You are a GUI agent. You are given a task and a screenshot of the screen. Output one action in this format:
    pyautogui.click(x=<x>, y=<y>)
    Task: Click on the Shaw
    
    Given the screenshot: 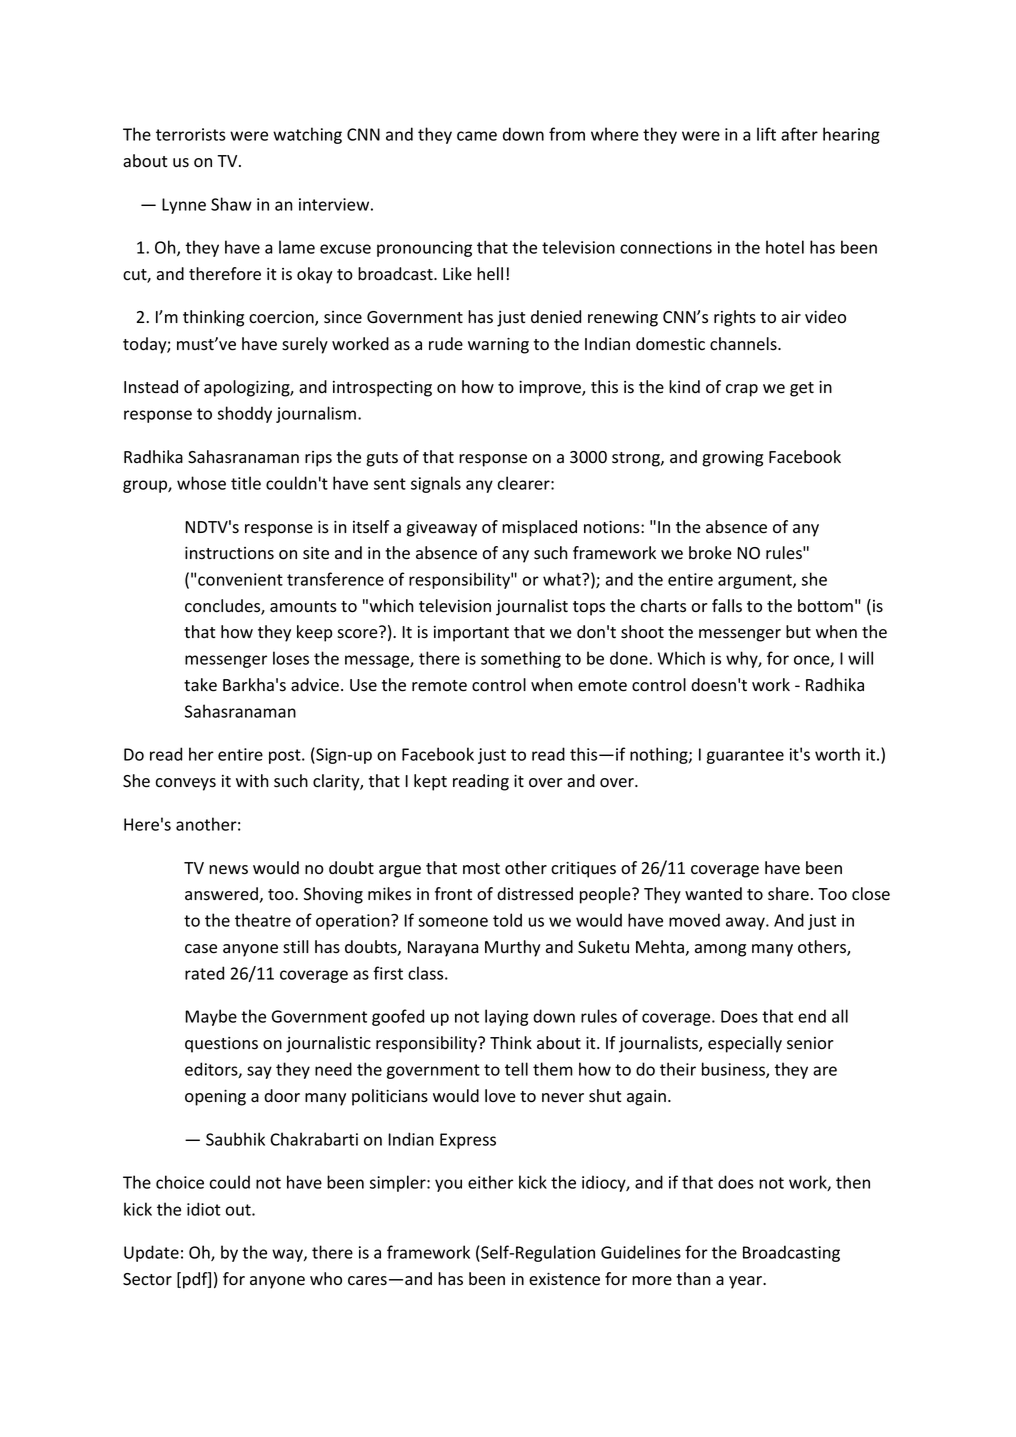 What is the action you would take?
    pyautogui.click(x=231, y=204)
